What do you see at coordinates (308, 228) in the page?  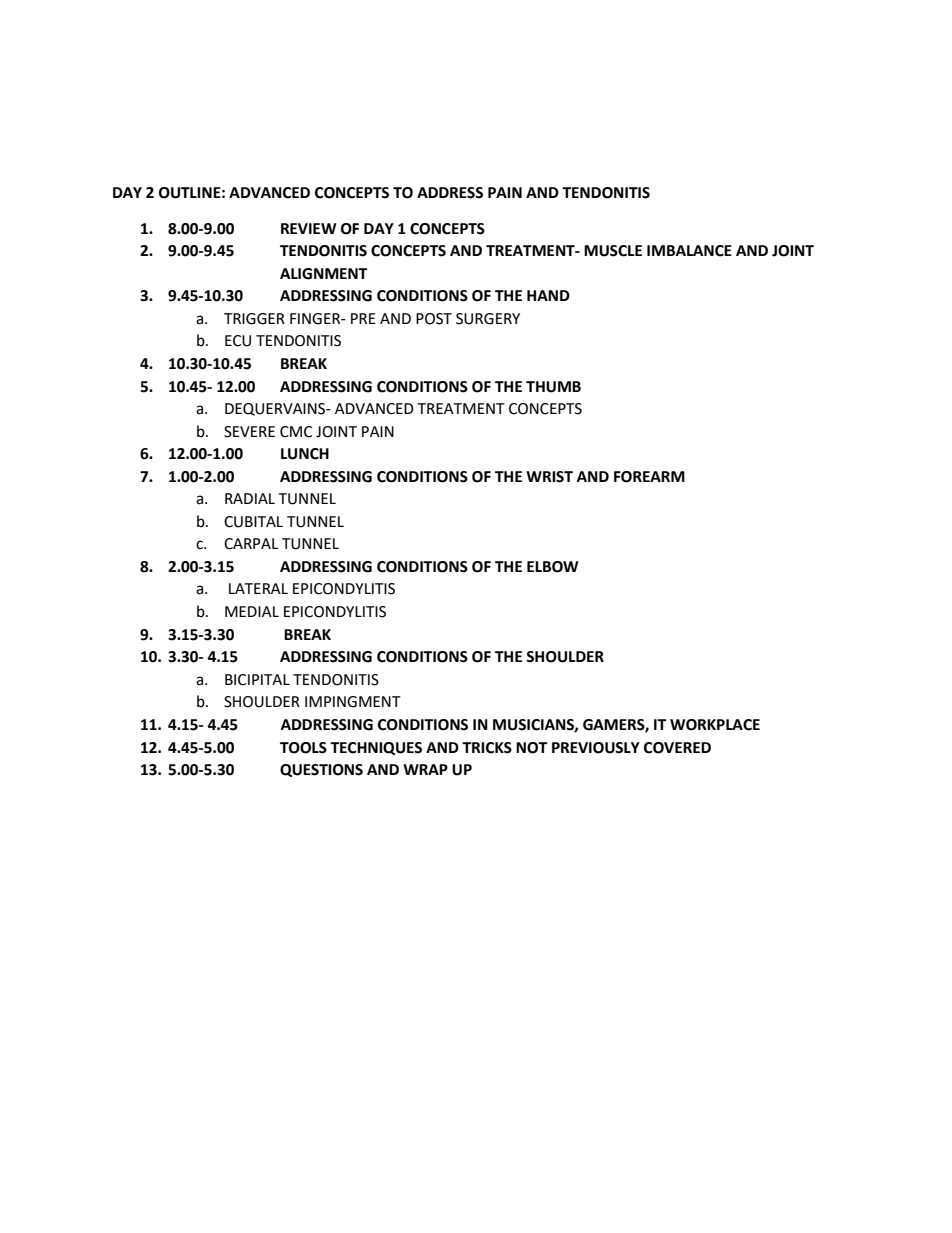 I see `REVIEW` at bounding box center [308, 228].
